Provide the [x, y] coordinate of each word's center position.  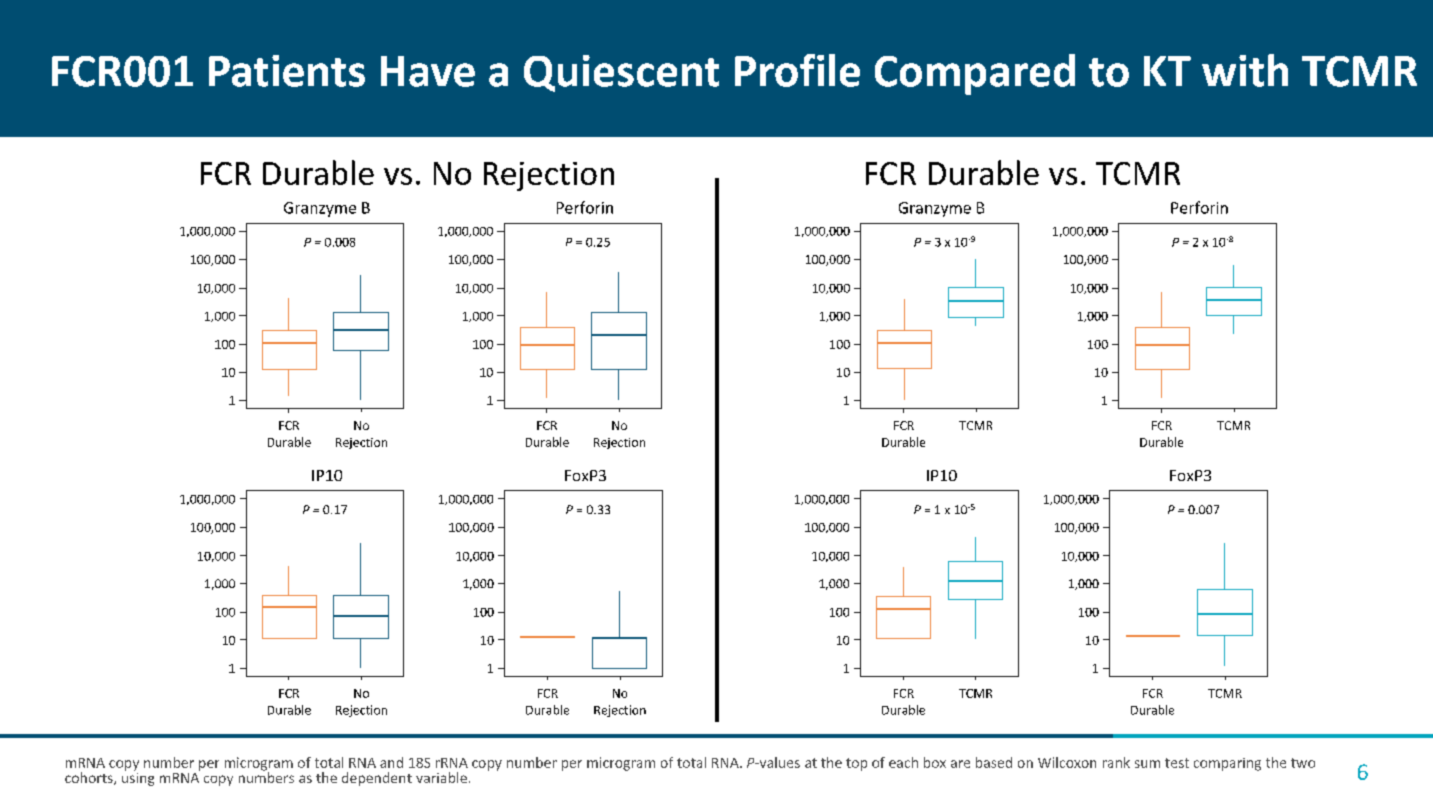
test [1177, 763]
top [856, 764]
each [903, 762]
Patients [287, 71]
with [1245, 70]
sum [1147, 764]
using [138, 778]
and [391, 762]
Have [428, 71]
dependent [377, 779]
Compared [975, 74]
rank [1116, 762]
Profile [797, 70]
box [935, 762]
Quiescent [621, 73]
